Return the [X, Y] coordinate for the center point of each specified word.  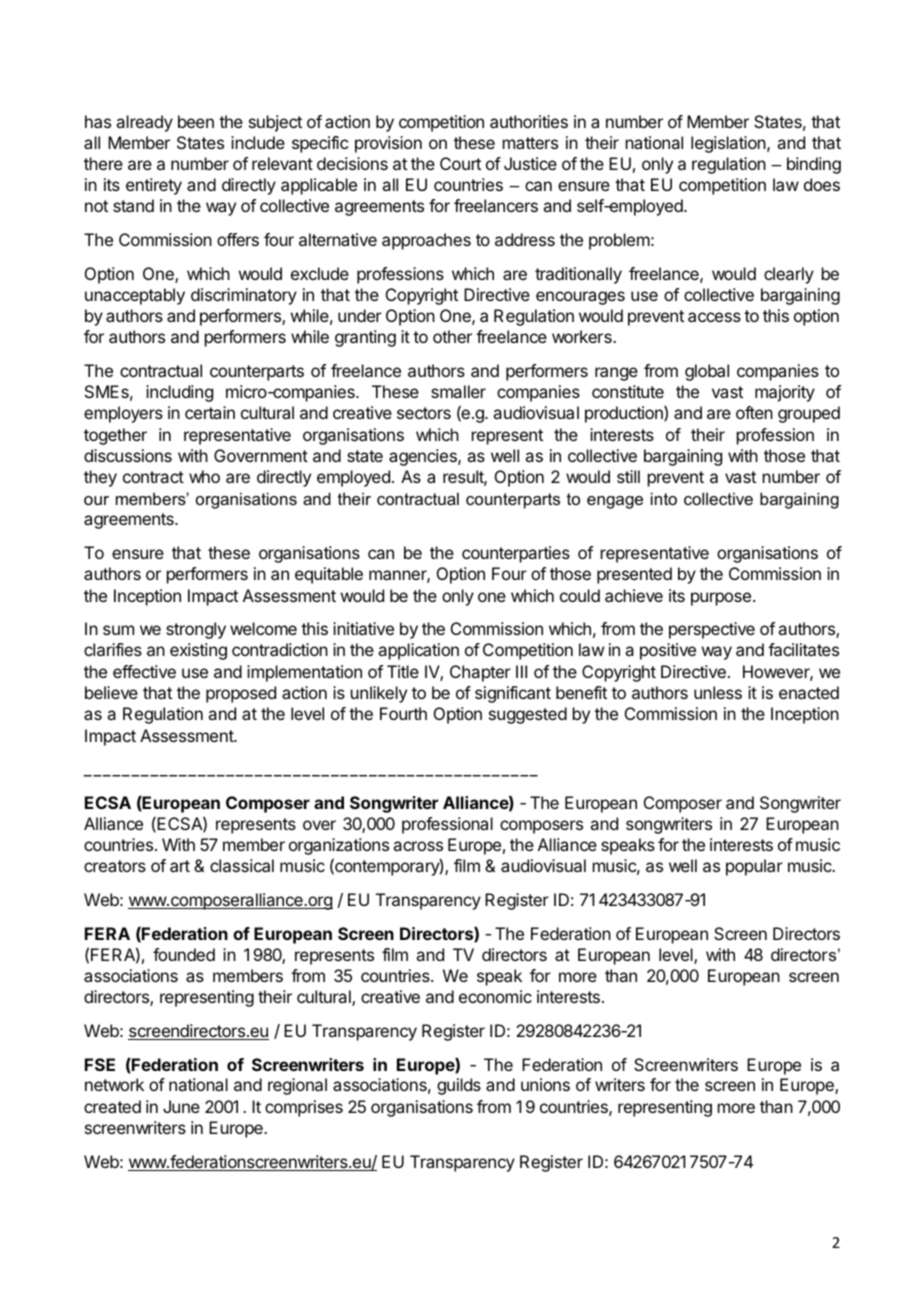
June [181, 1106]
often [754, 412]
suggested [528, 715]
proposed [241, 694]
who [204, 476]
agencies [424, 457]
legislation [729, 144]
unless [718, 692]
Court [460, 163]
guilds [459, 1086]
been [196, 121]
